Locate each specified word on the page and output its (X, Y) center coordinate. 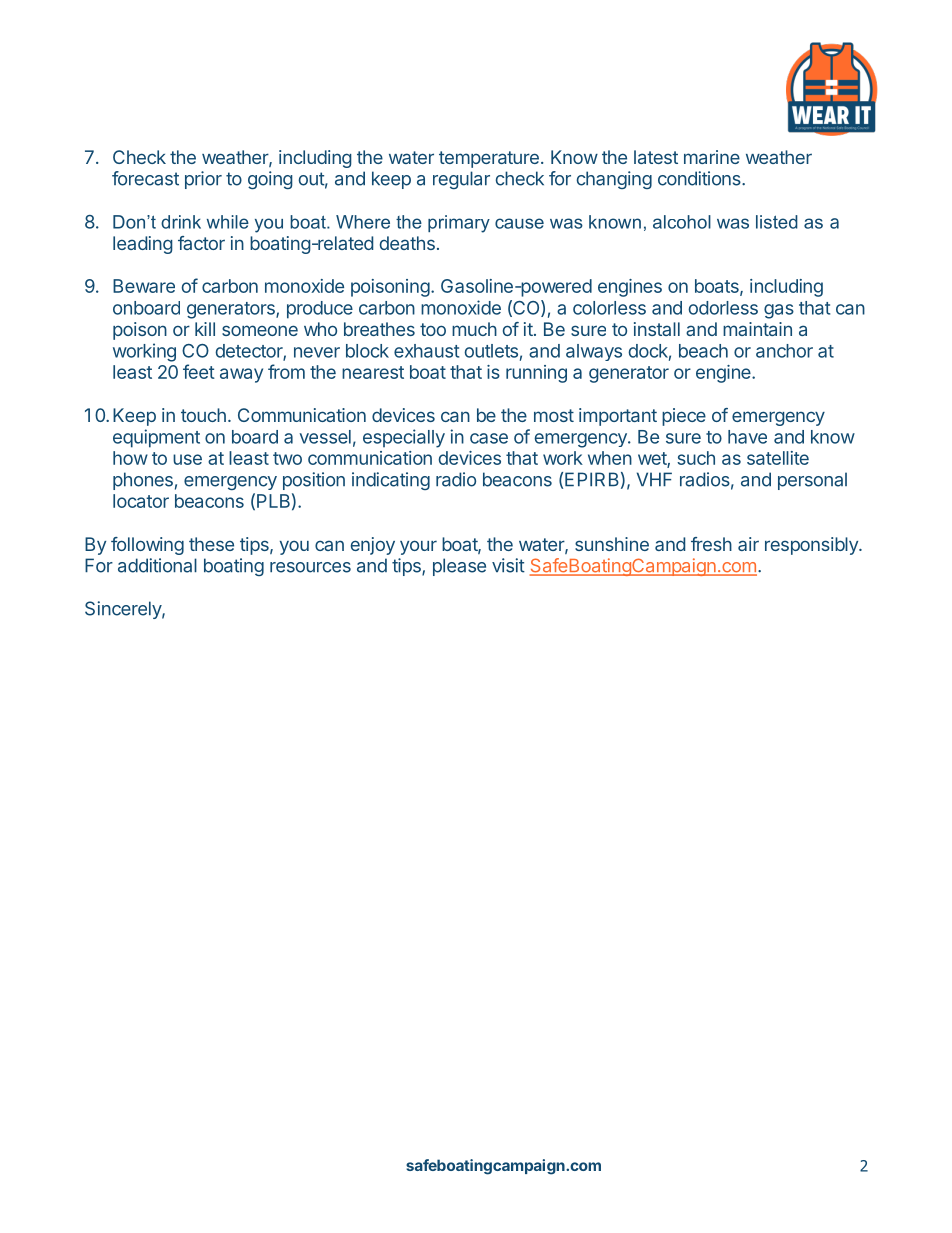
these (211, 544)
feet (199, 371)
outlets (491, 351)
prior (203, 180)
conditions (700, 178)
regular (461, 180)
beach (703, 351)
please (459, 567)
